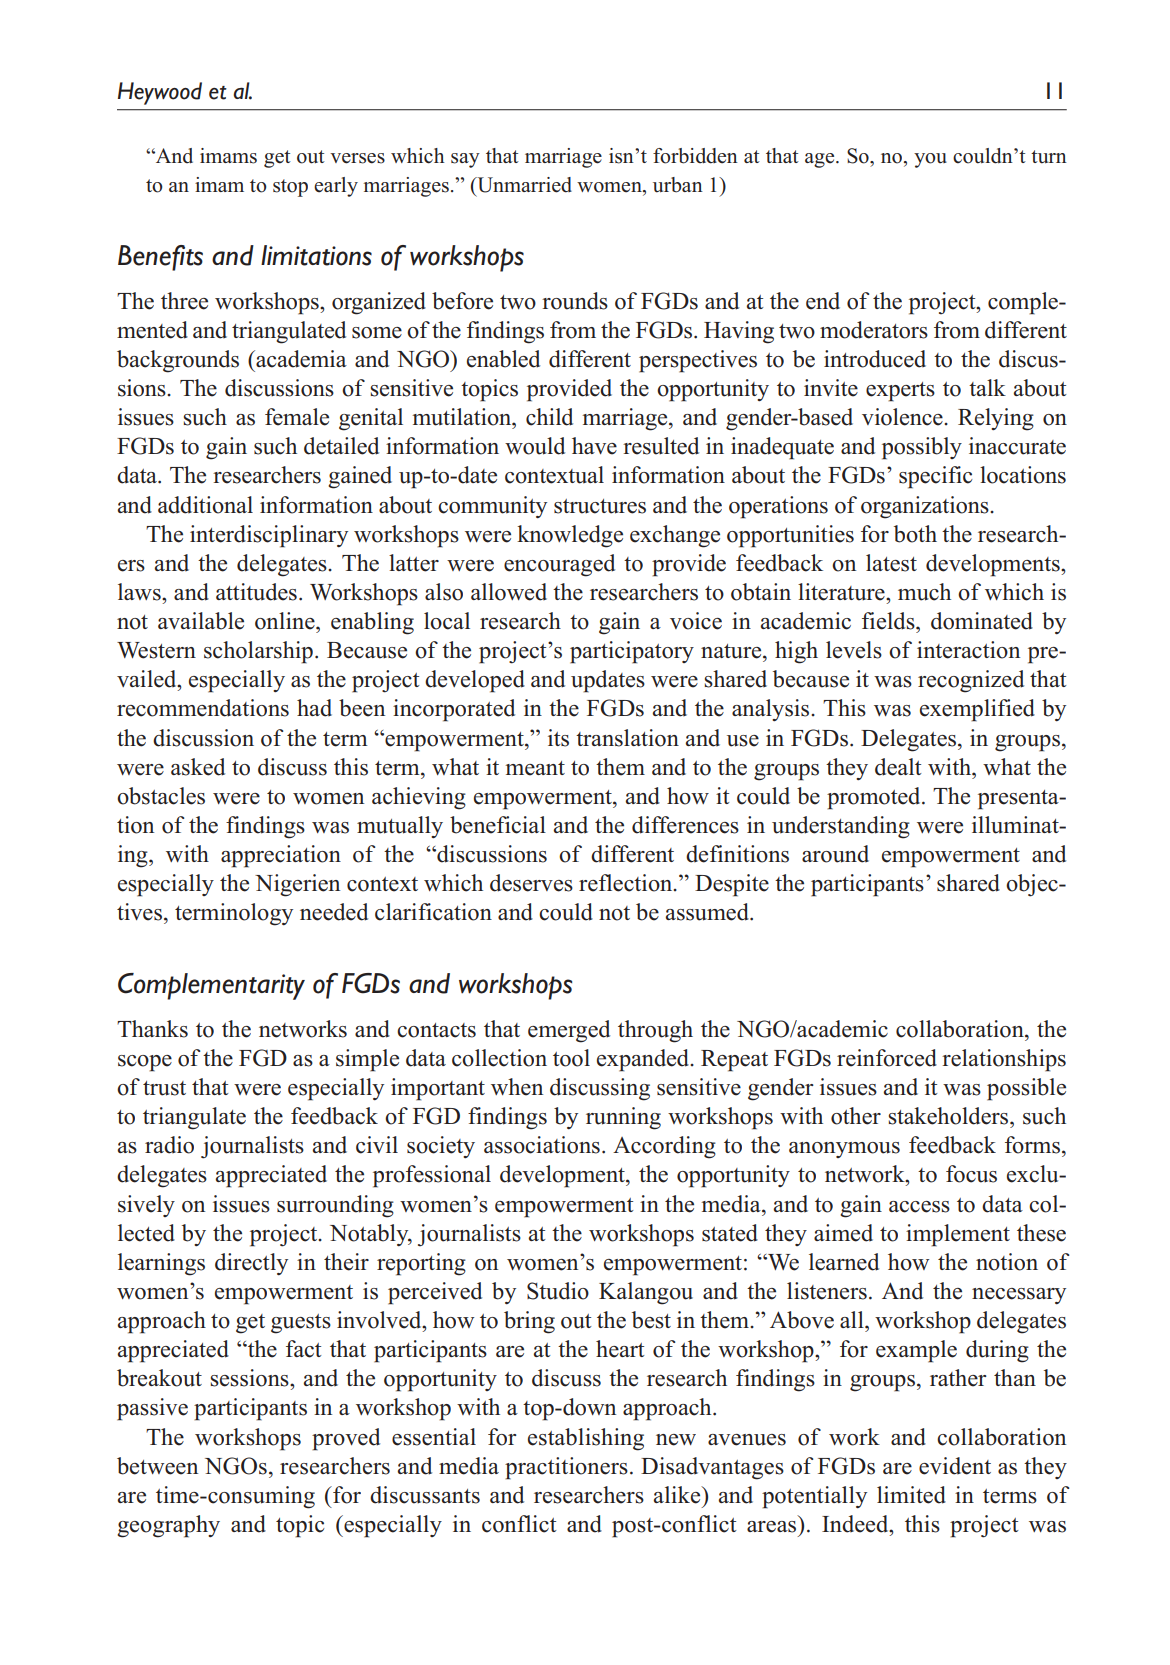  Describe the element at coordinates (523, 185) in the page. I see `Unmarried` at that location.
